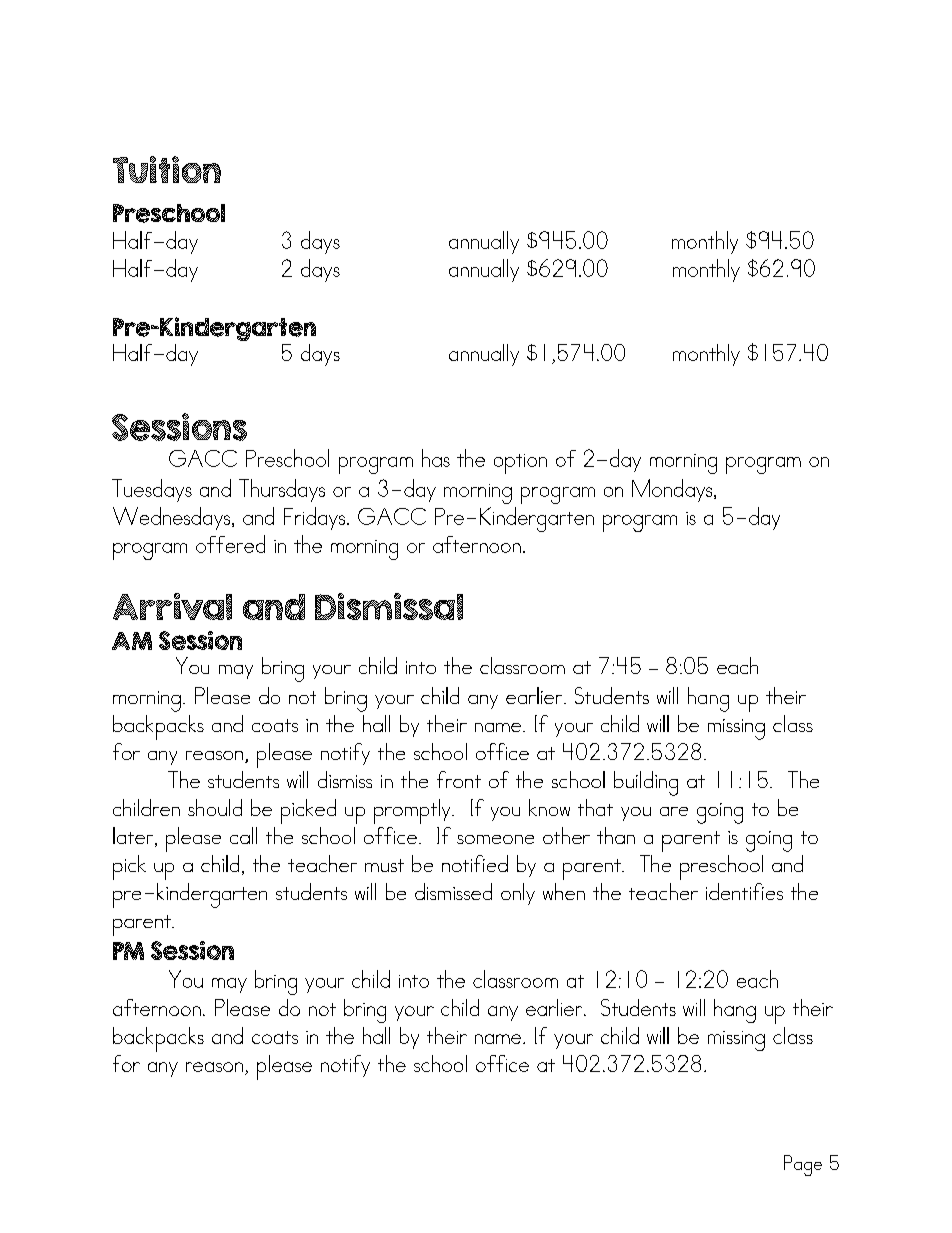 The image size is (952, 1233). I want to click on someone, so click(495, 839).
